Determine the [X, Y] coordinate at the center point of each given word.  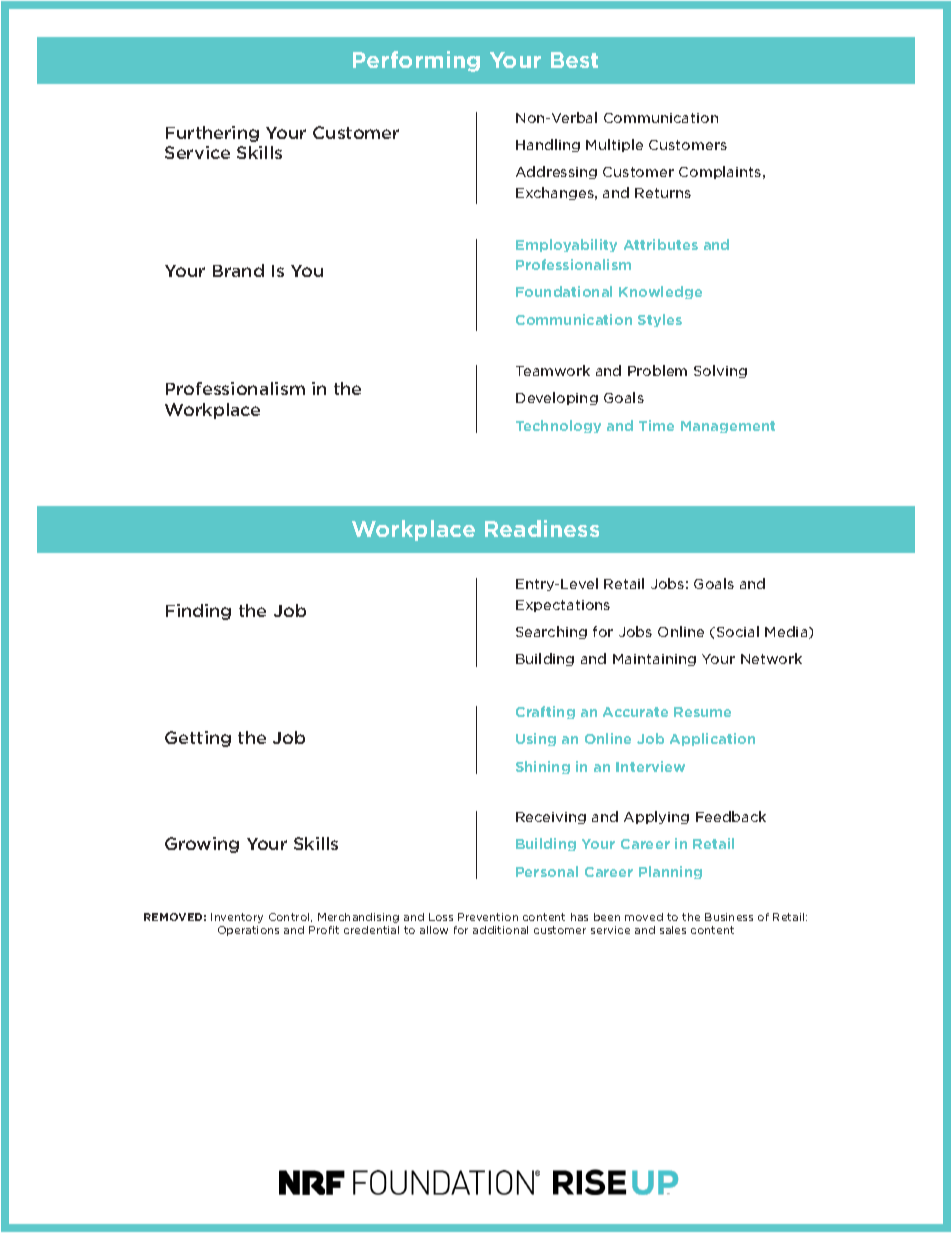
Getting [198, 739]
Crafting [545, 712]
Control [290, 917]
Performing [416, 61]
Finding [198, 612]
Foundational [564, 291]
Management [728, 427]
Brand [238, 270]
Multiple [614, 145]
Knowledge [660, 292]
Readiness [542, 528]
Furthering [212, 134]
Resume [702, 712]
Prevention [488, 917]
